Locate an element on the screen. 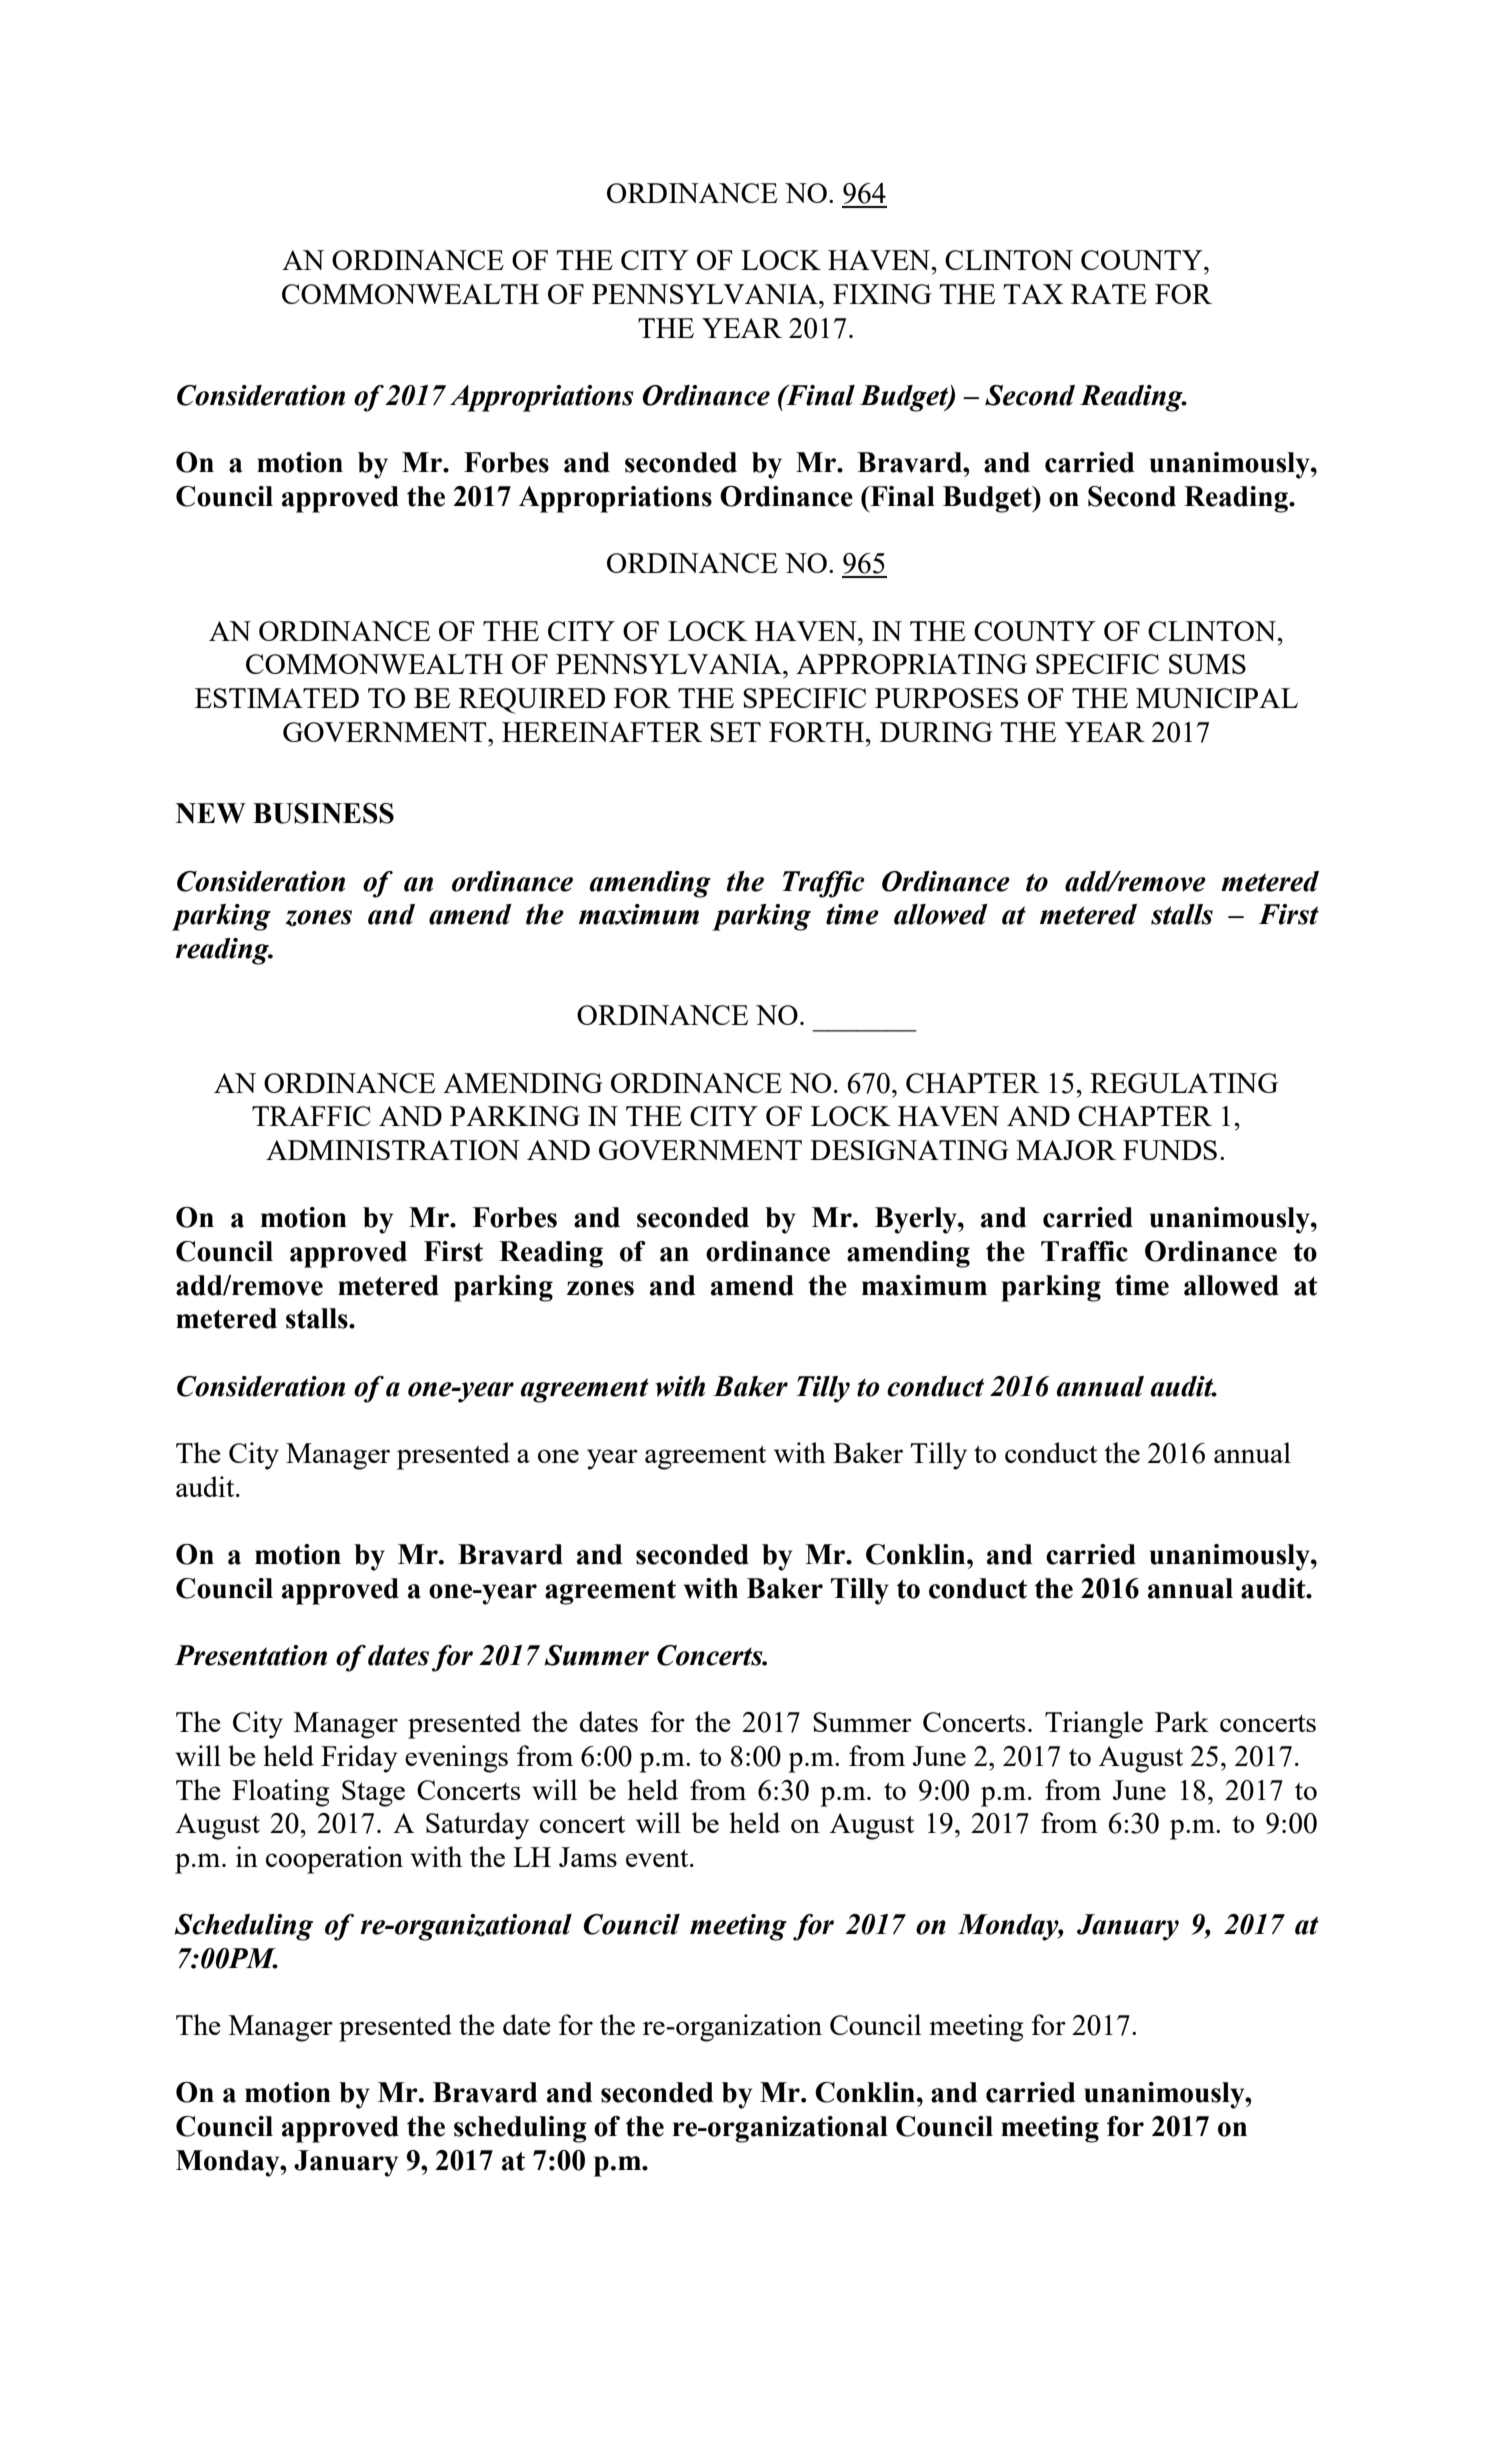 This screenshot has width=1493, height=2459. ESTIMATED is located at coordinates (277, 698).
